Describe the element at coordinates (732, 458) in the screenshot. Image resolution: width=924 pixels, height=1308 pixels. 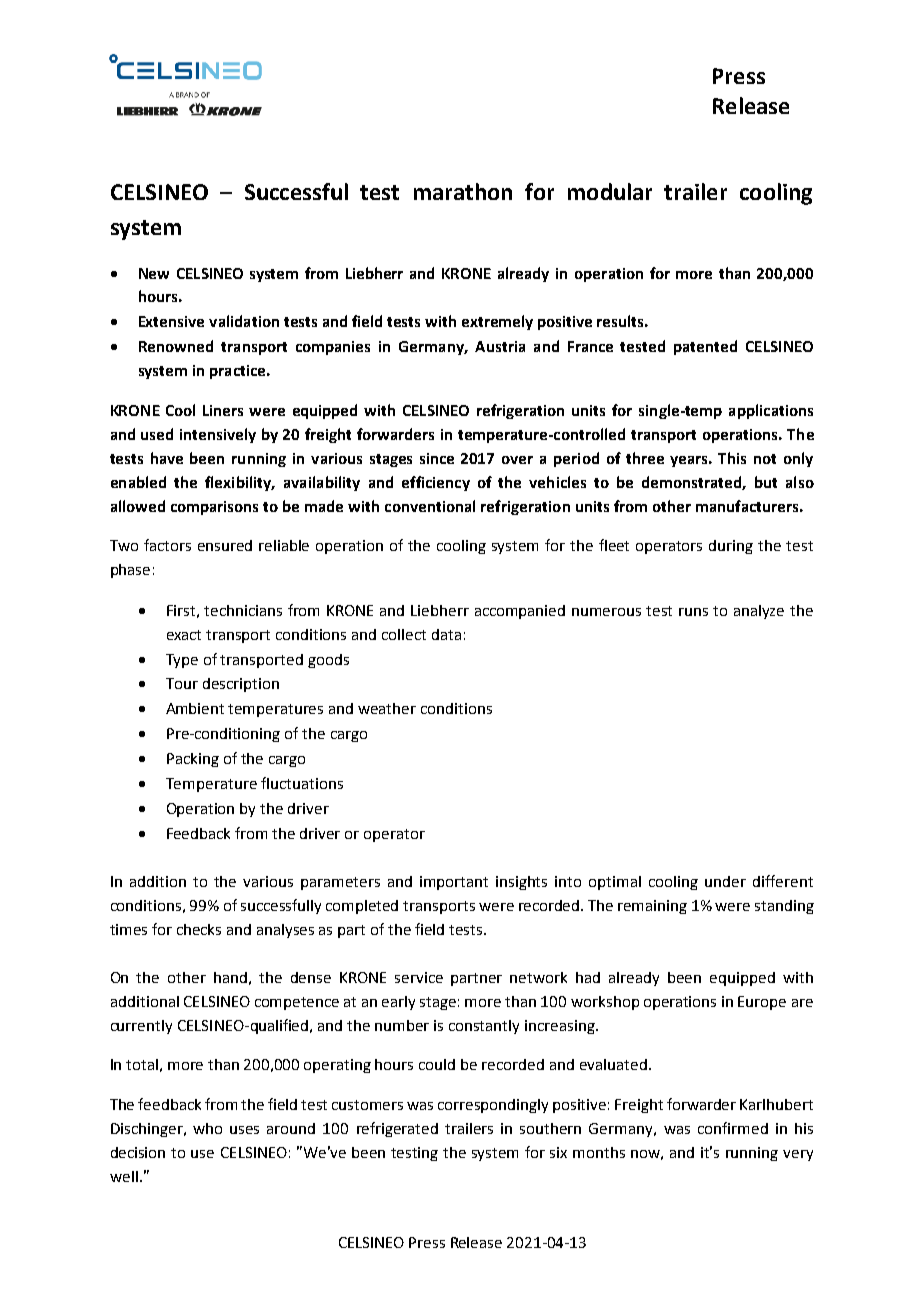
I see `This` at that location.
